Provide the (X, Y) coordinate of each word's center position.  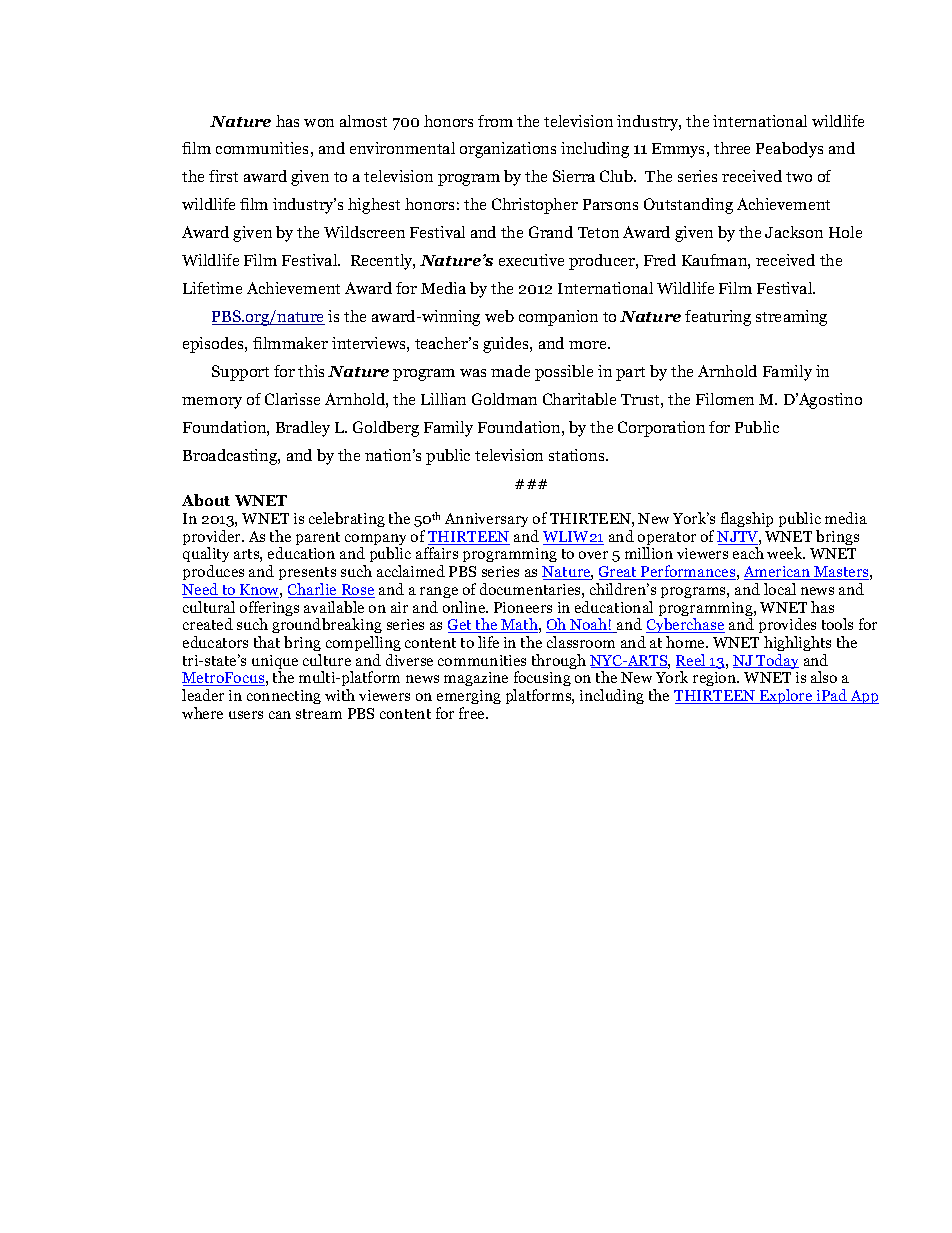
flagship (747, 519)
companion (558, 318)
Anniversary (486, 520)
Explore (786, 696)
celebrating (347, 519)
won (319, 123)
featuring (718, 318)
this (311, 371)
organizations (508, 150)
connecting (284, 697)
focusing (542, 680)
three (732, 148)
